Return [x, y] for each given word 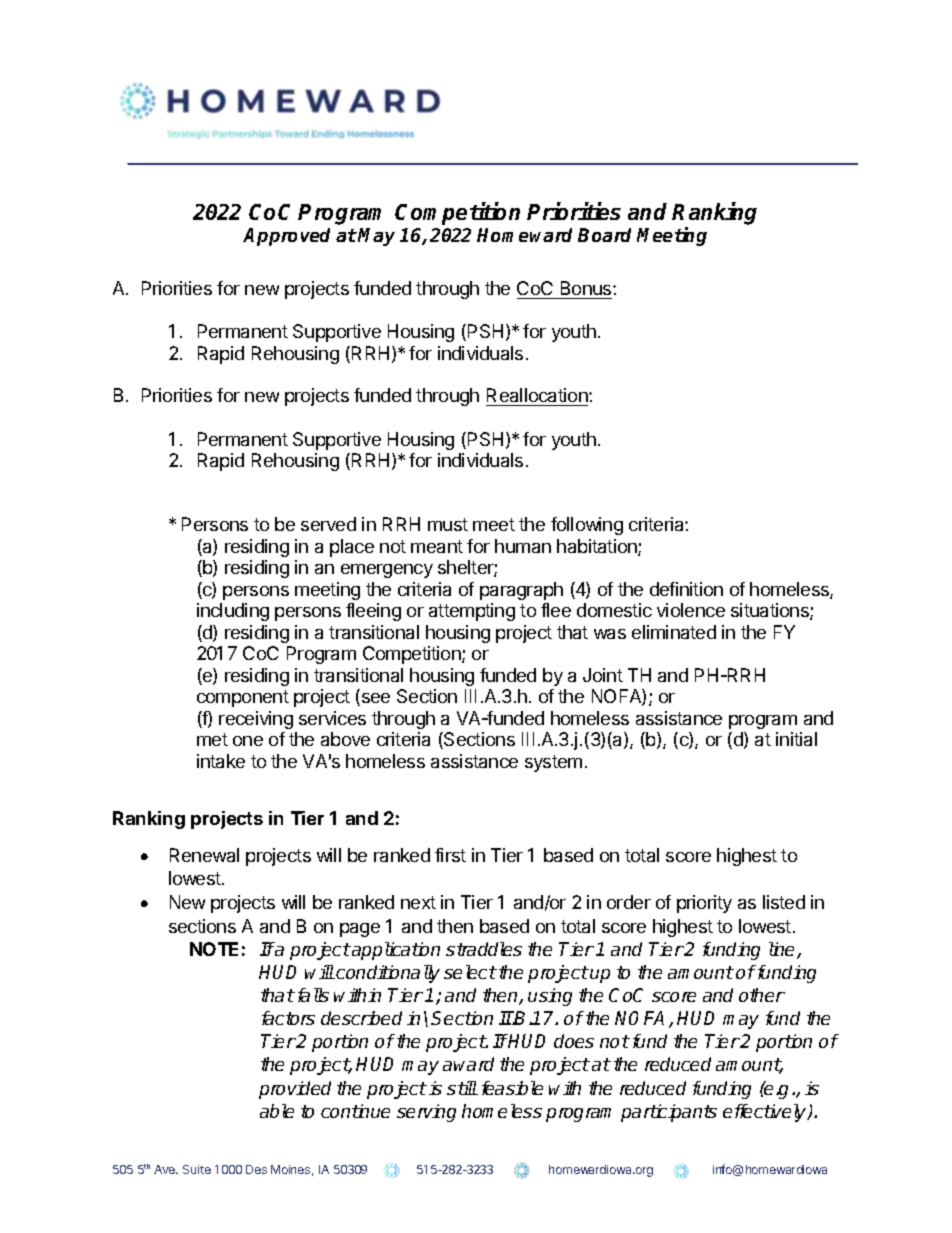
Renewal [204, 855]
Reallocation [538, 397]
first [450, 855]
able [277, 1111]
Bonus [587, 288]
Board [604, 235]
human [523, 546]
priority [704, 904]
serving [426, 1113]
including [233, 612]
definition [686, 589]
